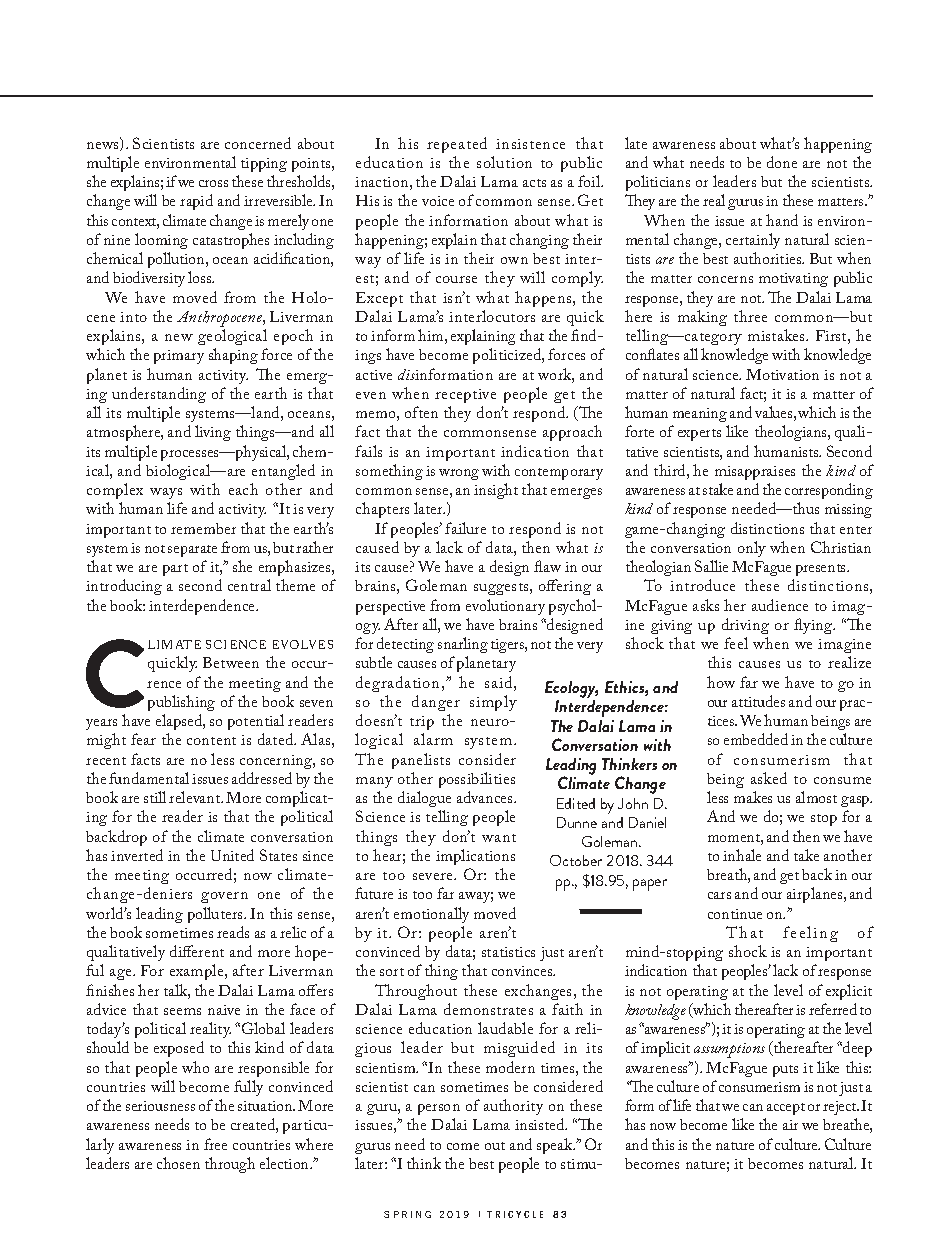 The height and width of the screenshot is (1256, 952). I want to click on cross, so click(213, 183).
